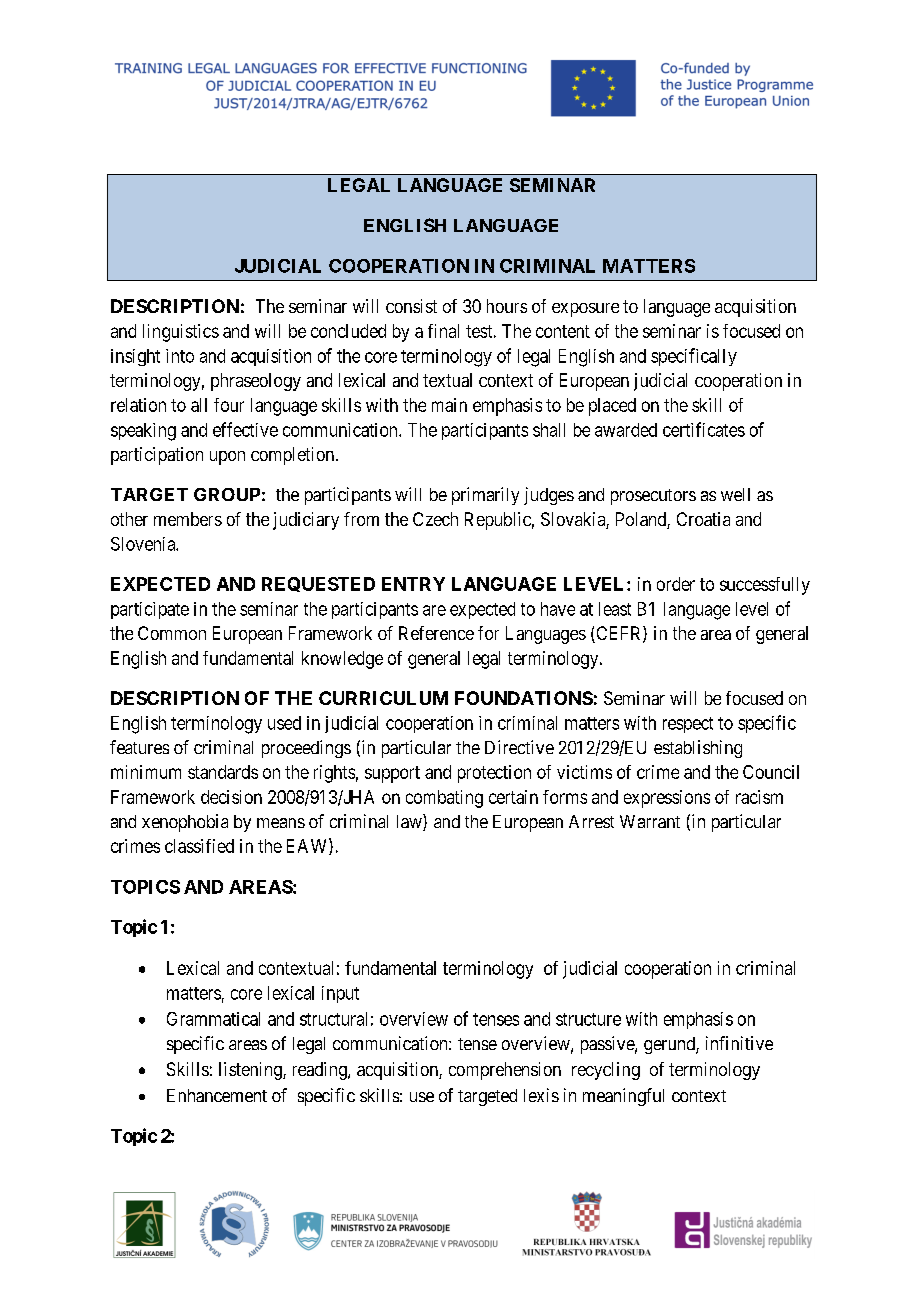 The image size is (924, 1308). I want to click on Enhancement, so click(217, 1095).
